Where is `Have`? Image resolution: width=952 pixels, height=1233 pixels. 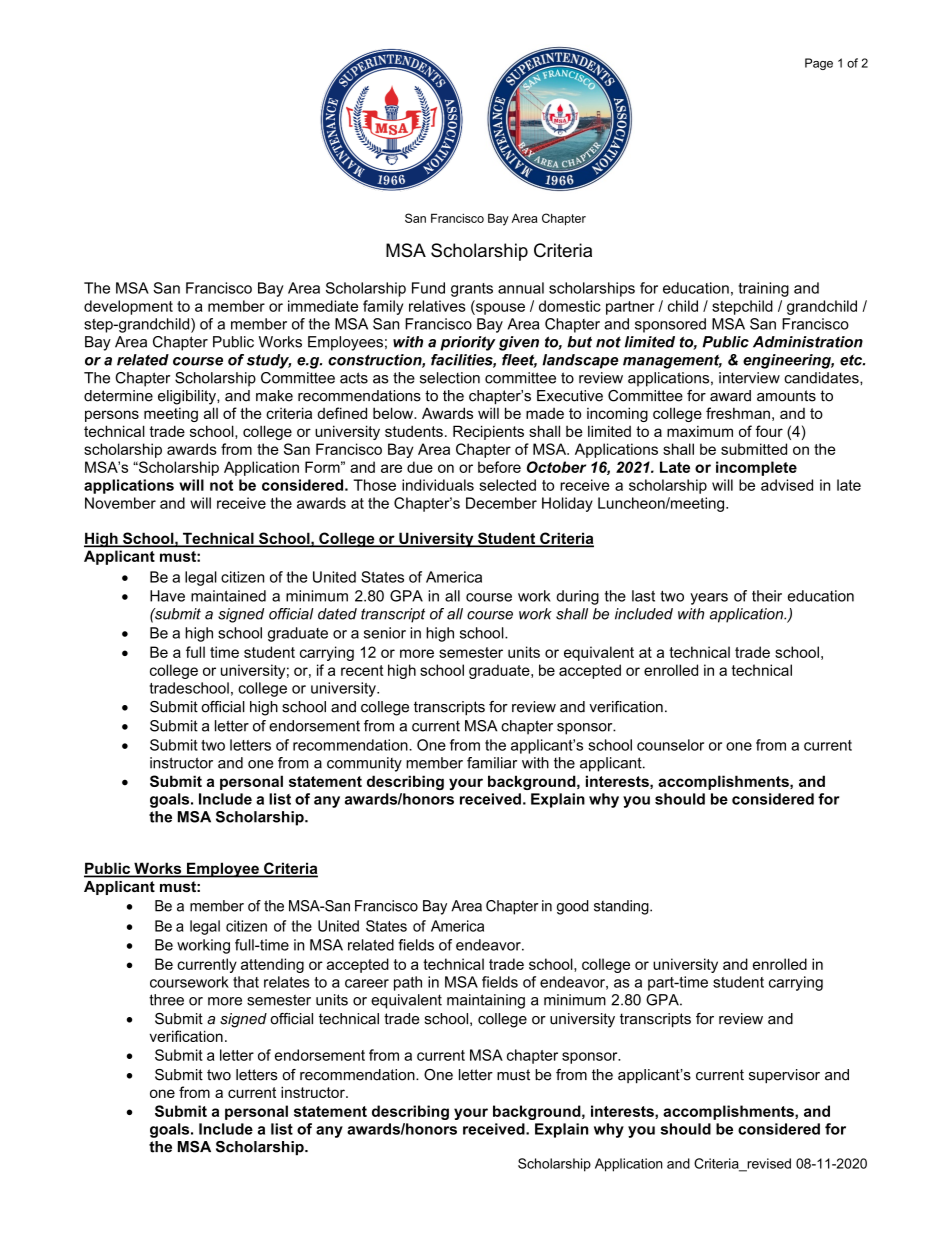
Have is located at coordinates (167, 596).
